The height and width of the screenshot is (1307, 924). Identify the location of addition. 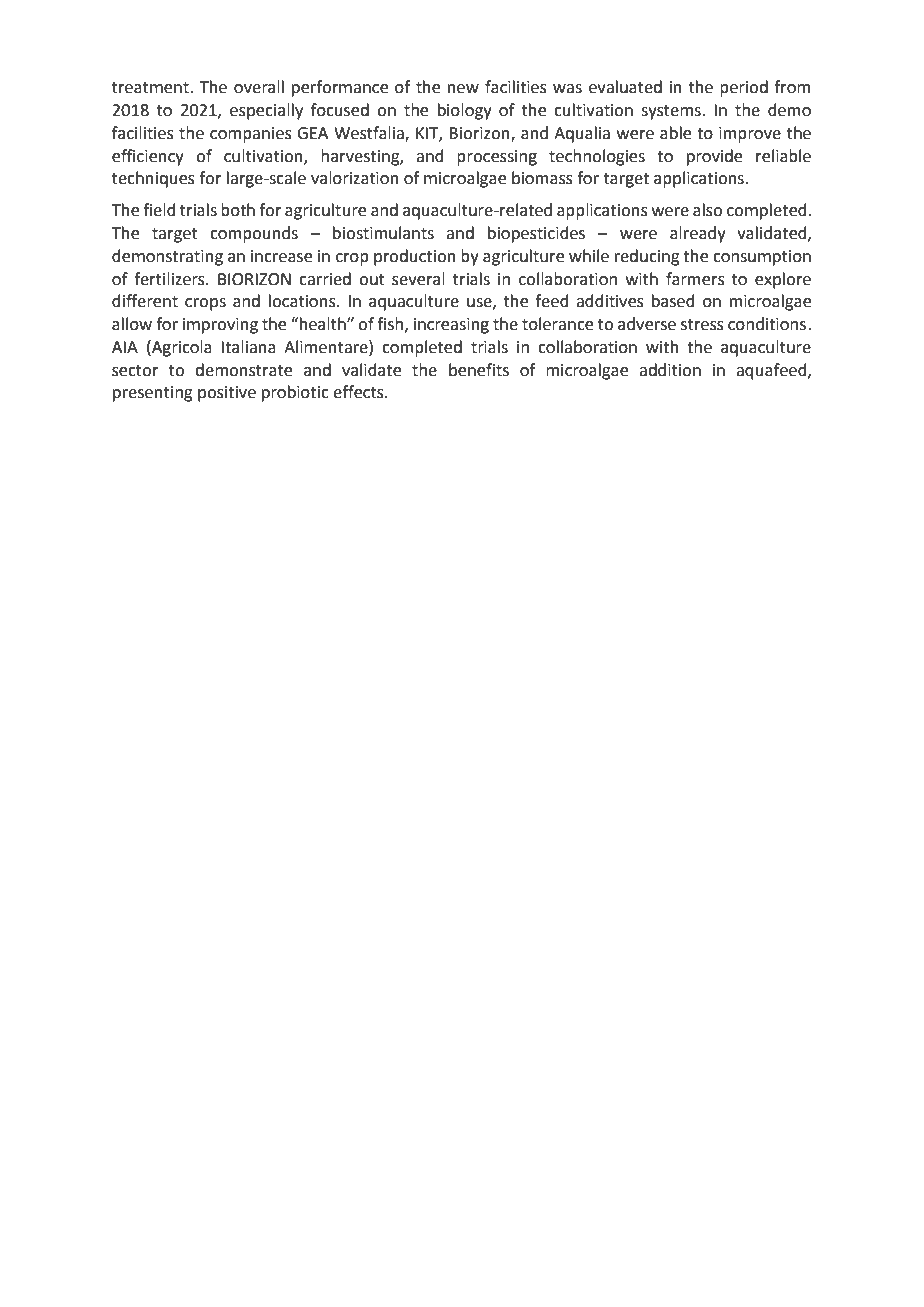
(670, 370).
